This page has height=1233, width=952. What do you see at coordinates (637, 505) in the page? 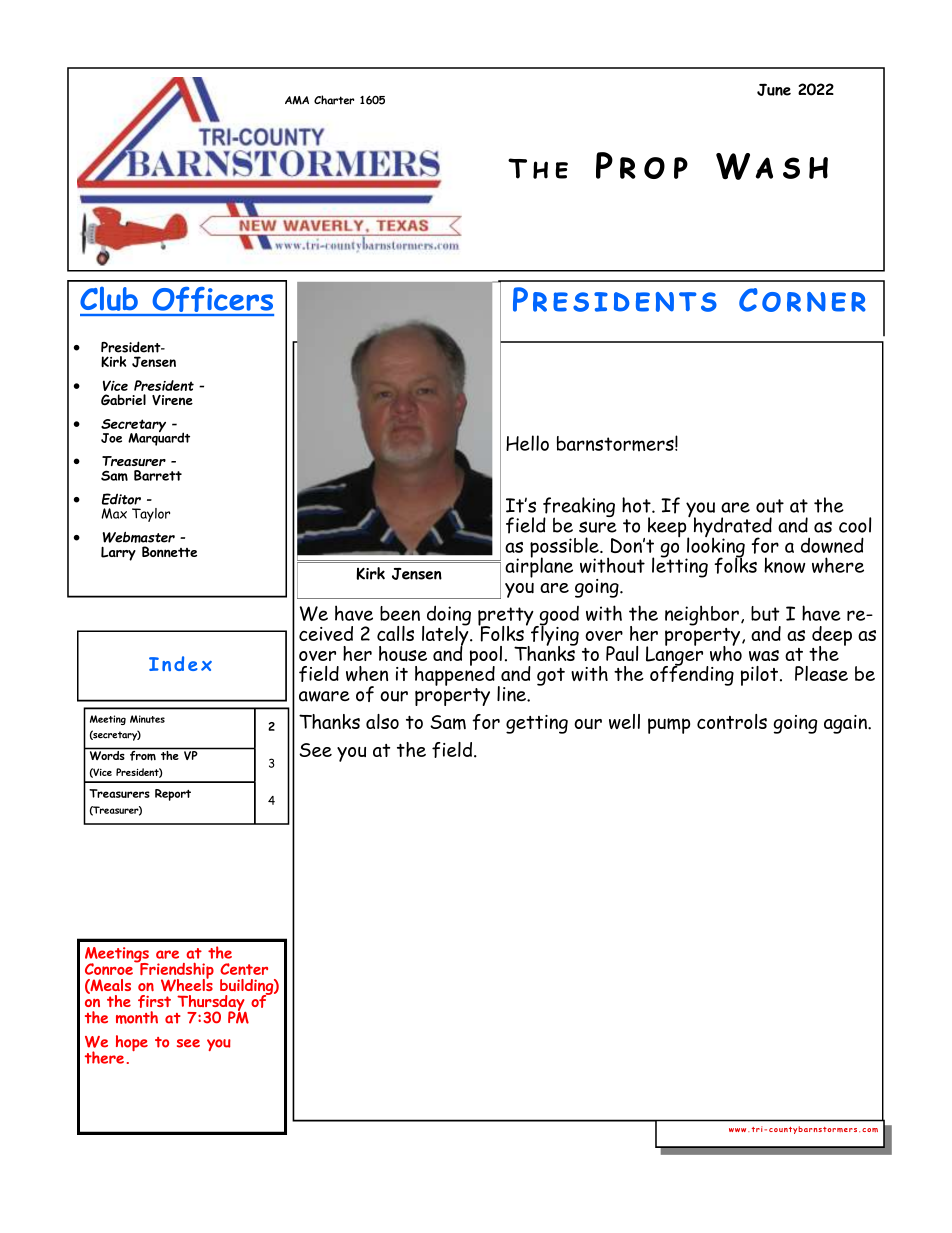
I see `hot` at bounding box center [637, 505].
